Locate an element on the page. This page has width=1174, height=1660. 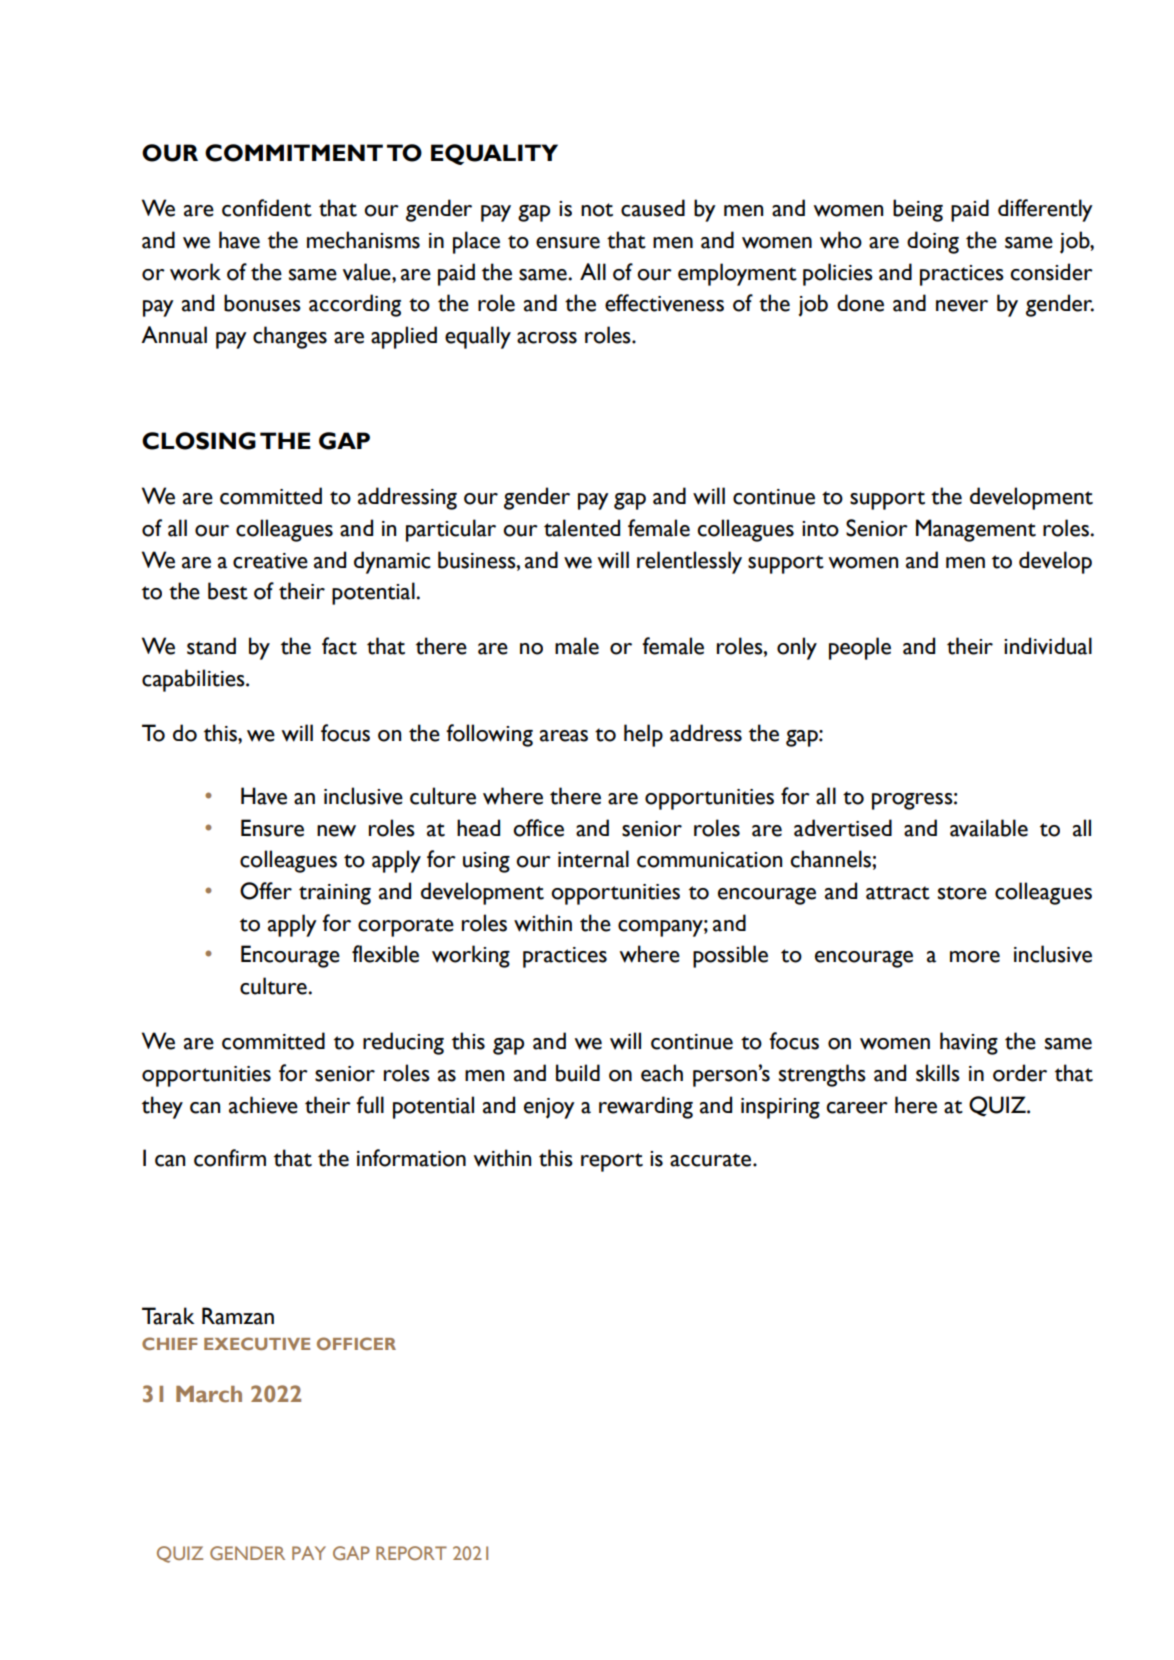
not is located at coordinates (597, 210).
